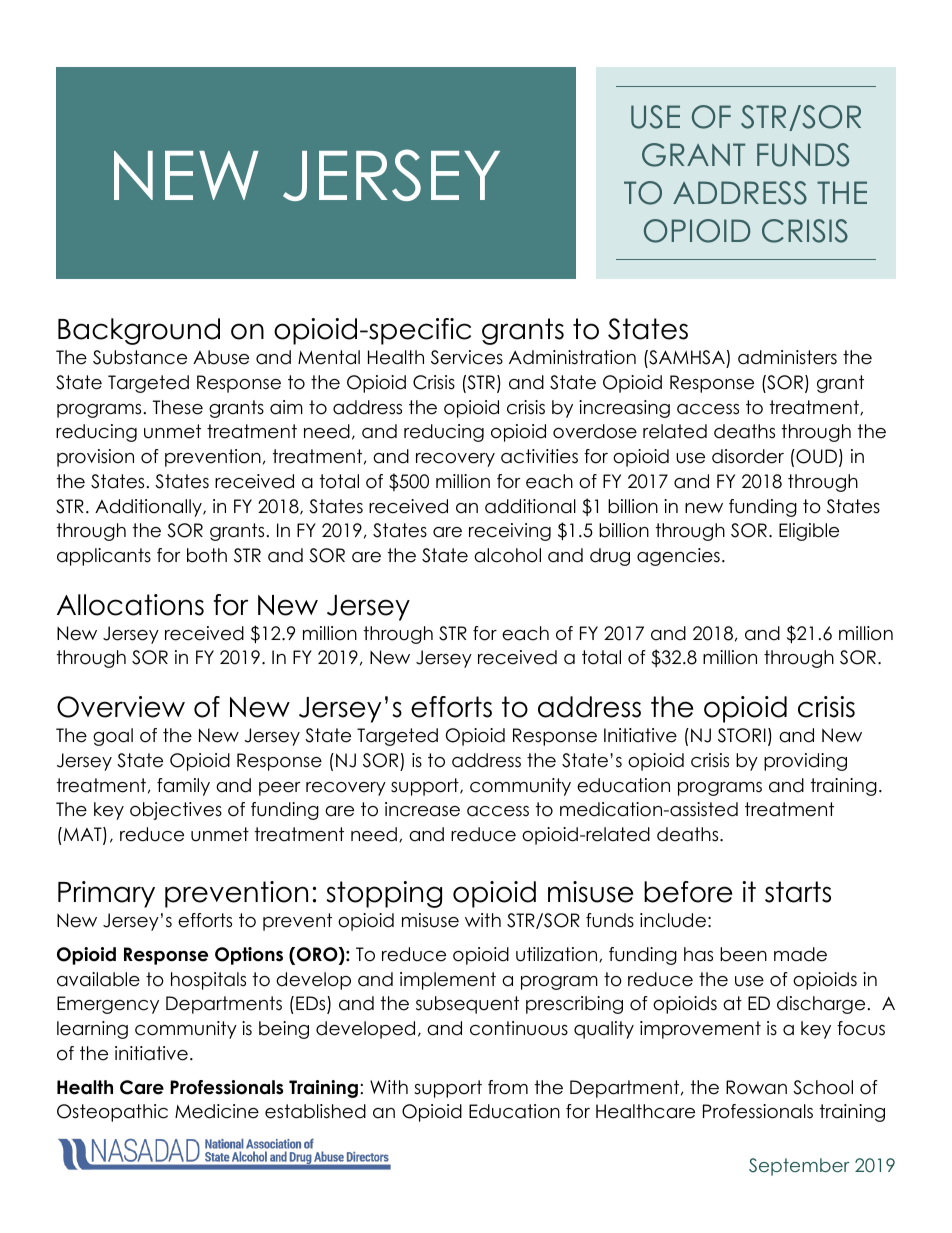 The height and width of the screenshot is (1233, 952). What do you see at coordinates (448, 981) in the screenshot?
I see `implement` at bounding box center [448, 981].
